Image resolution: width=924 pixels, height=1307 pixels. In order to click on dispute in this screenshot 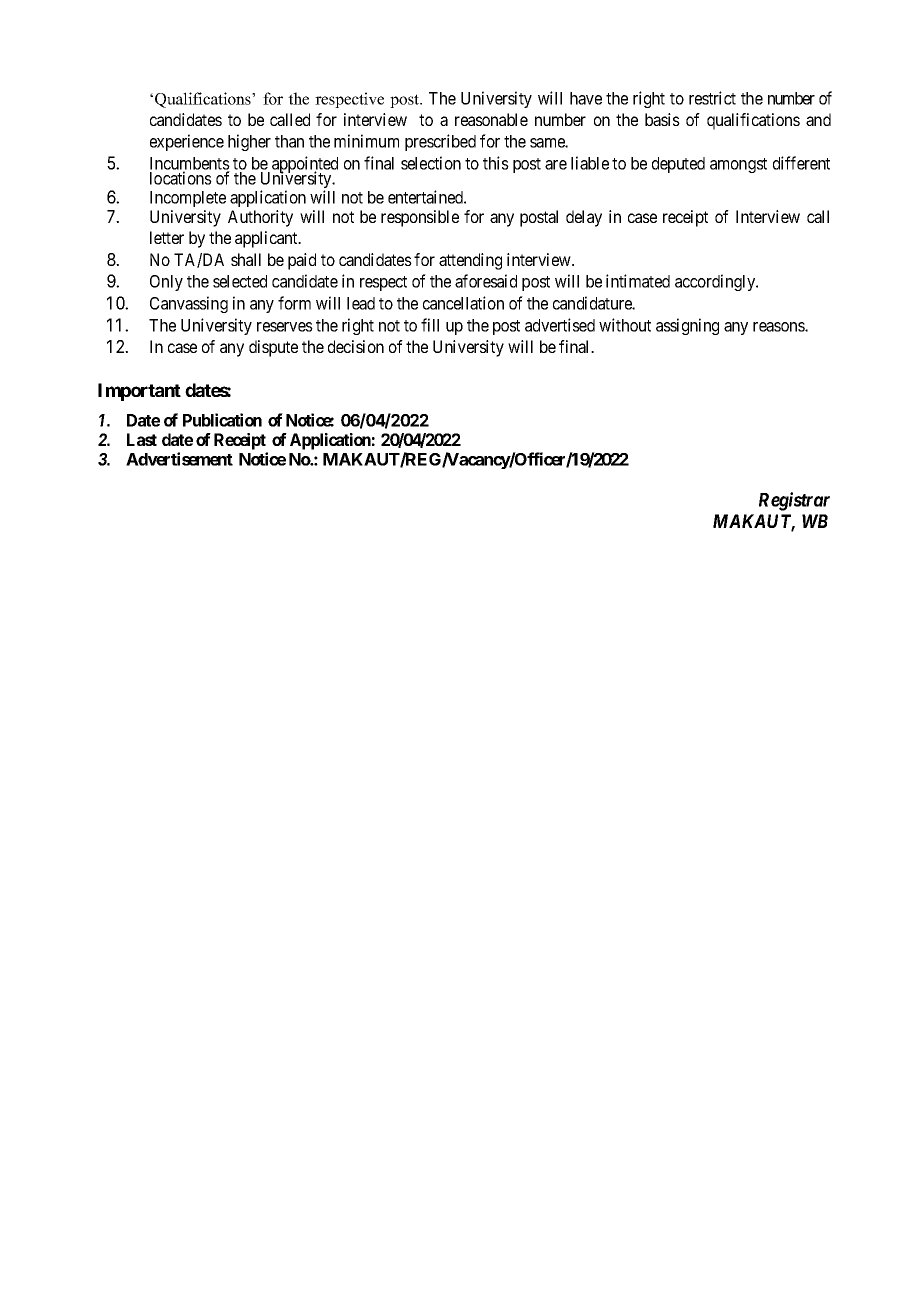, I will do `click(273, 348)`.
